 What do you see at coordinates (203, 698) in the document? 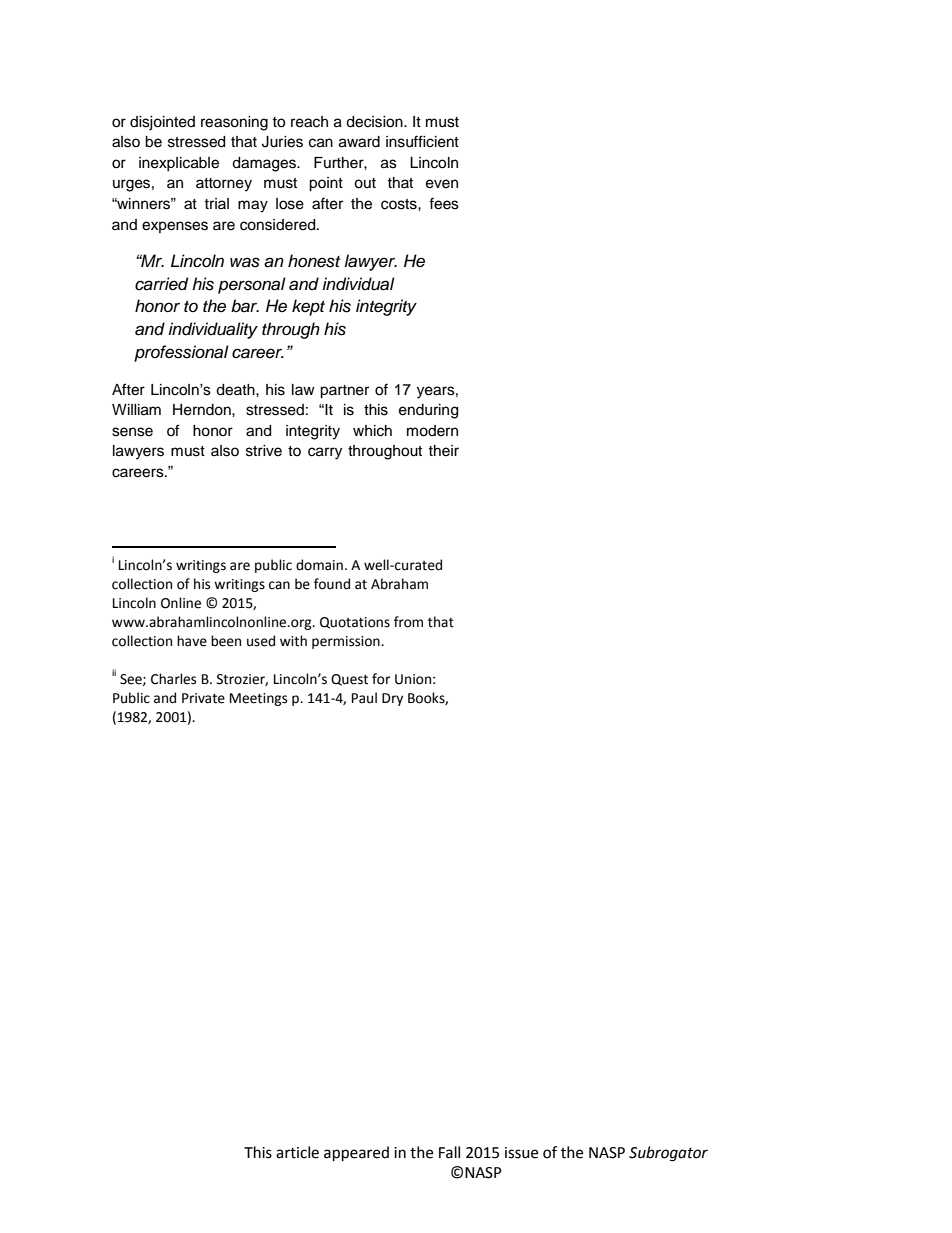
I see `Private` at bounding box center [203, 698].
